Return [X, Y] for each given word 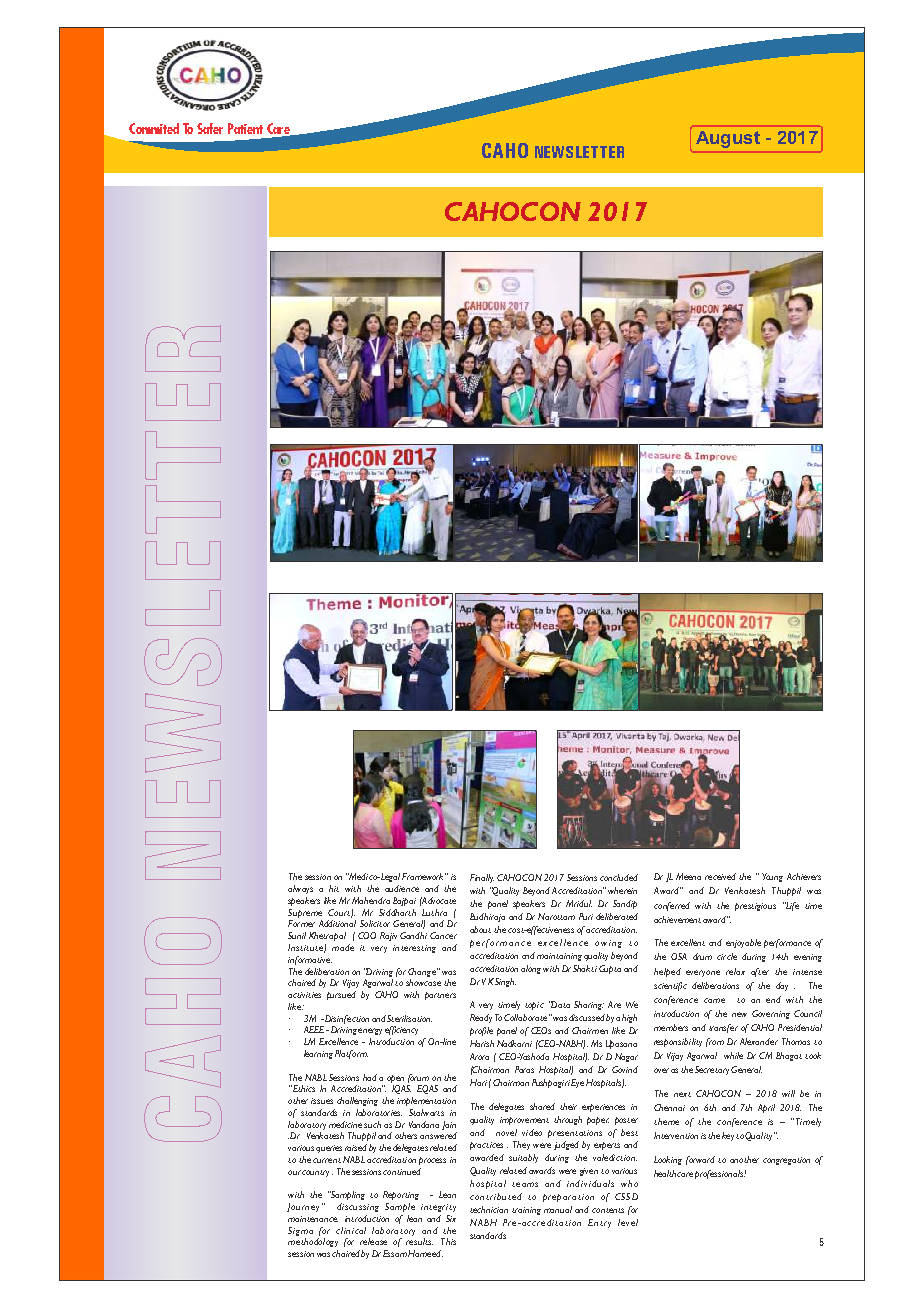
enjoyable [743, 943]
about [480, 929]
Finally [482, 878]
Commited [154, 128]
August [728, 139]
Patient [245, 128]
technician [489, 1209]
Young [772, 877]
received [720, 876]
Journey [303, 1207]
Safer [210, 128]
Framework [424, 876]
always [300, 889]
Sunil [297, 935]
